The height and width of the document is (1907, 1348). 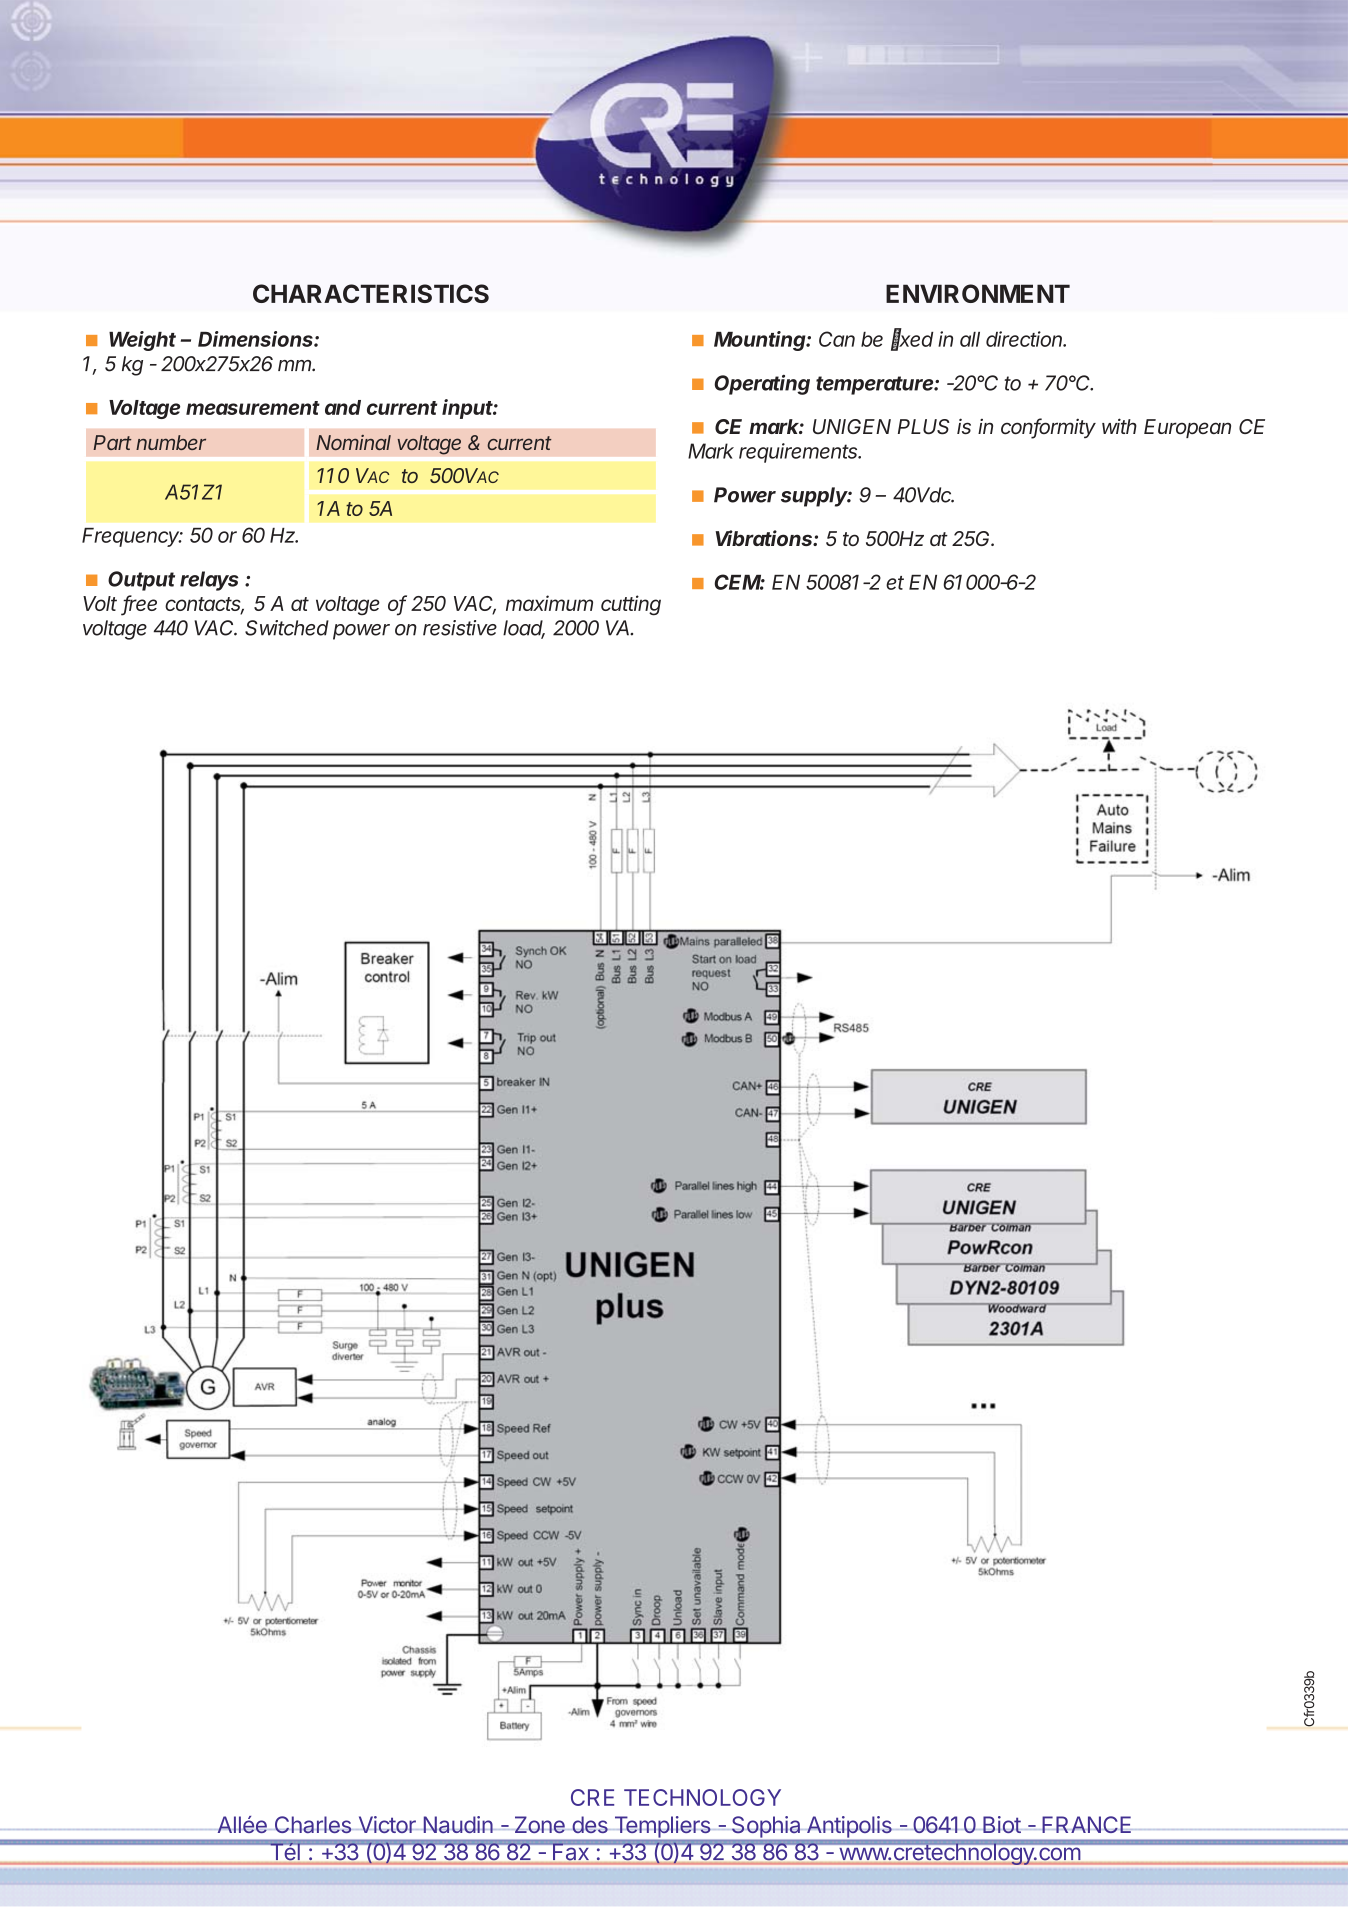 I want to click on Charles, so click(x=313, y=1824).
